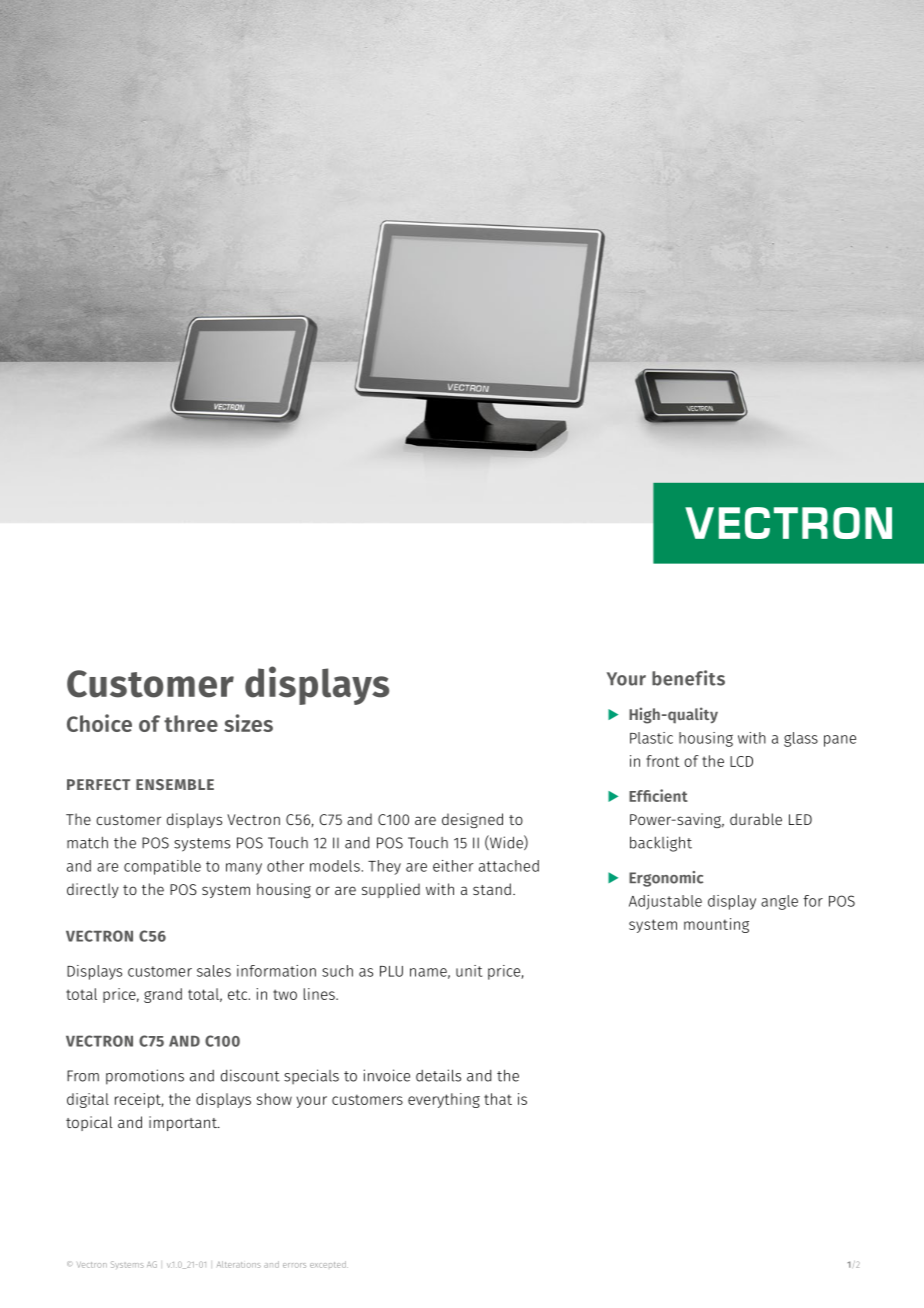 The width and height of the screenshot is (924, 1308). Describe the element at coordinates (239, 1264) in the screenshot. I see `Alterations` at that location.
